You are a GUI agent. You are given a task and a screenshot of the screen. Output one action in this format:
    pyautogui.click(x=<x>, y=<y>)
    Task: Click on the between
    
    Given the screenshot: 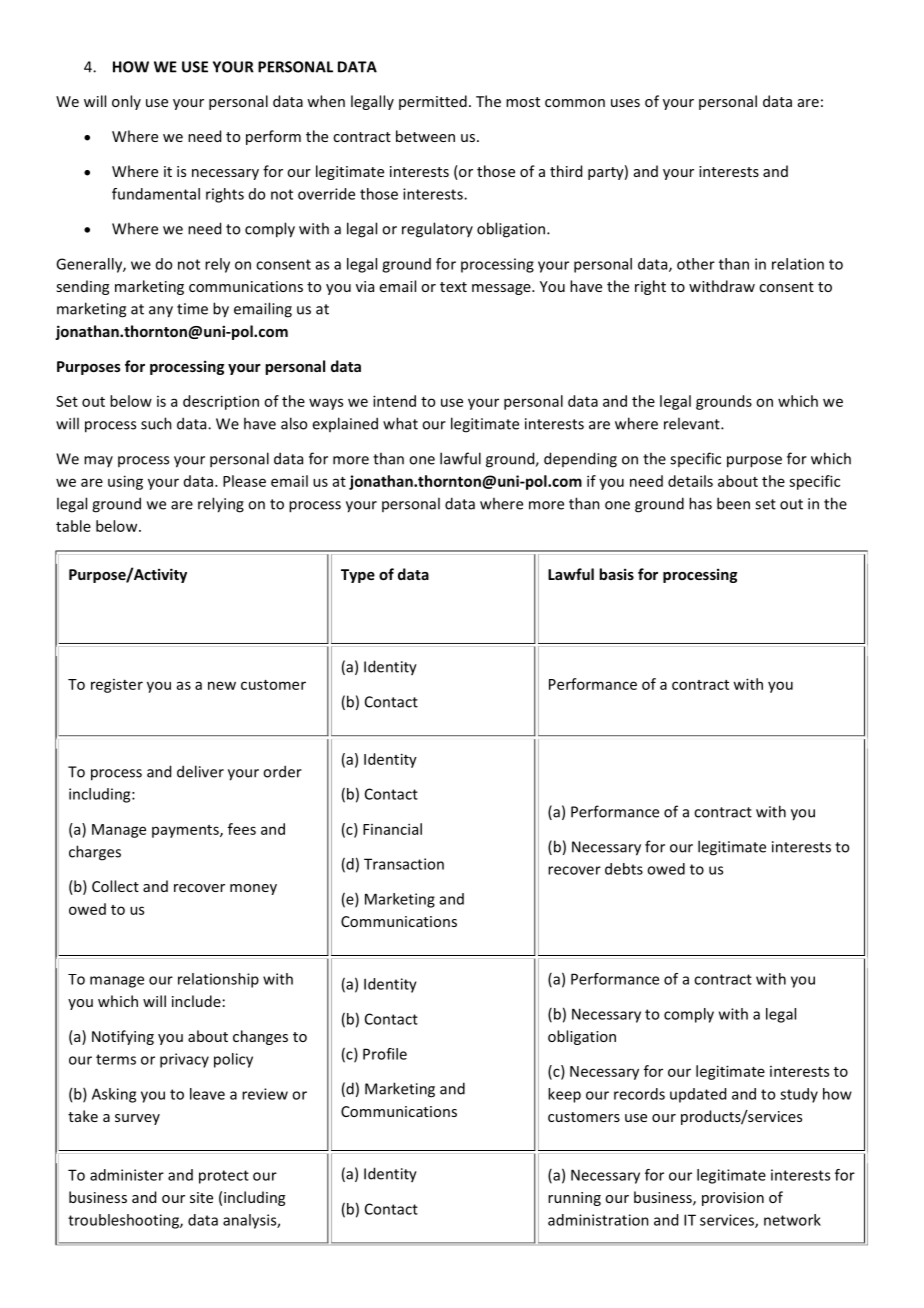 What is the action you would take?
    pyautogui.click(x=425, y=136)
